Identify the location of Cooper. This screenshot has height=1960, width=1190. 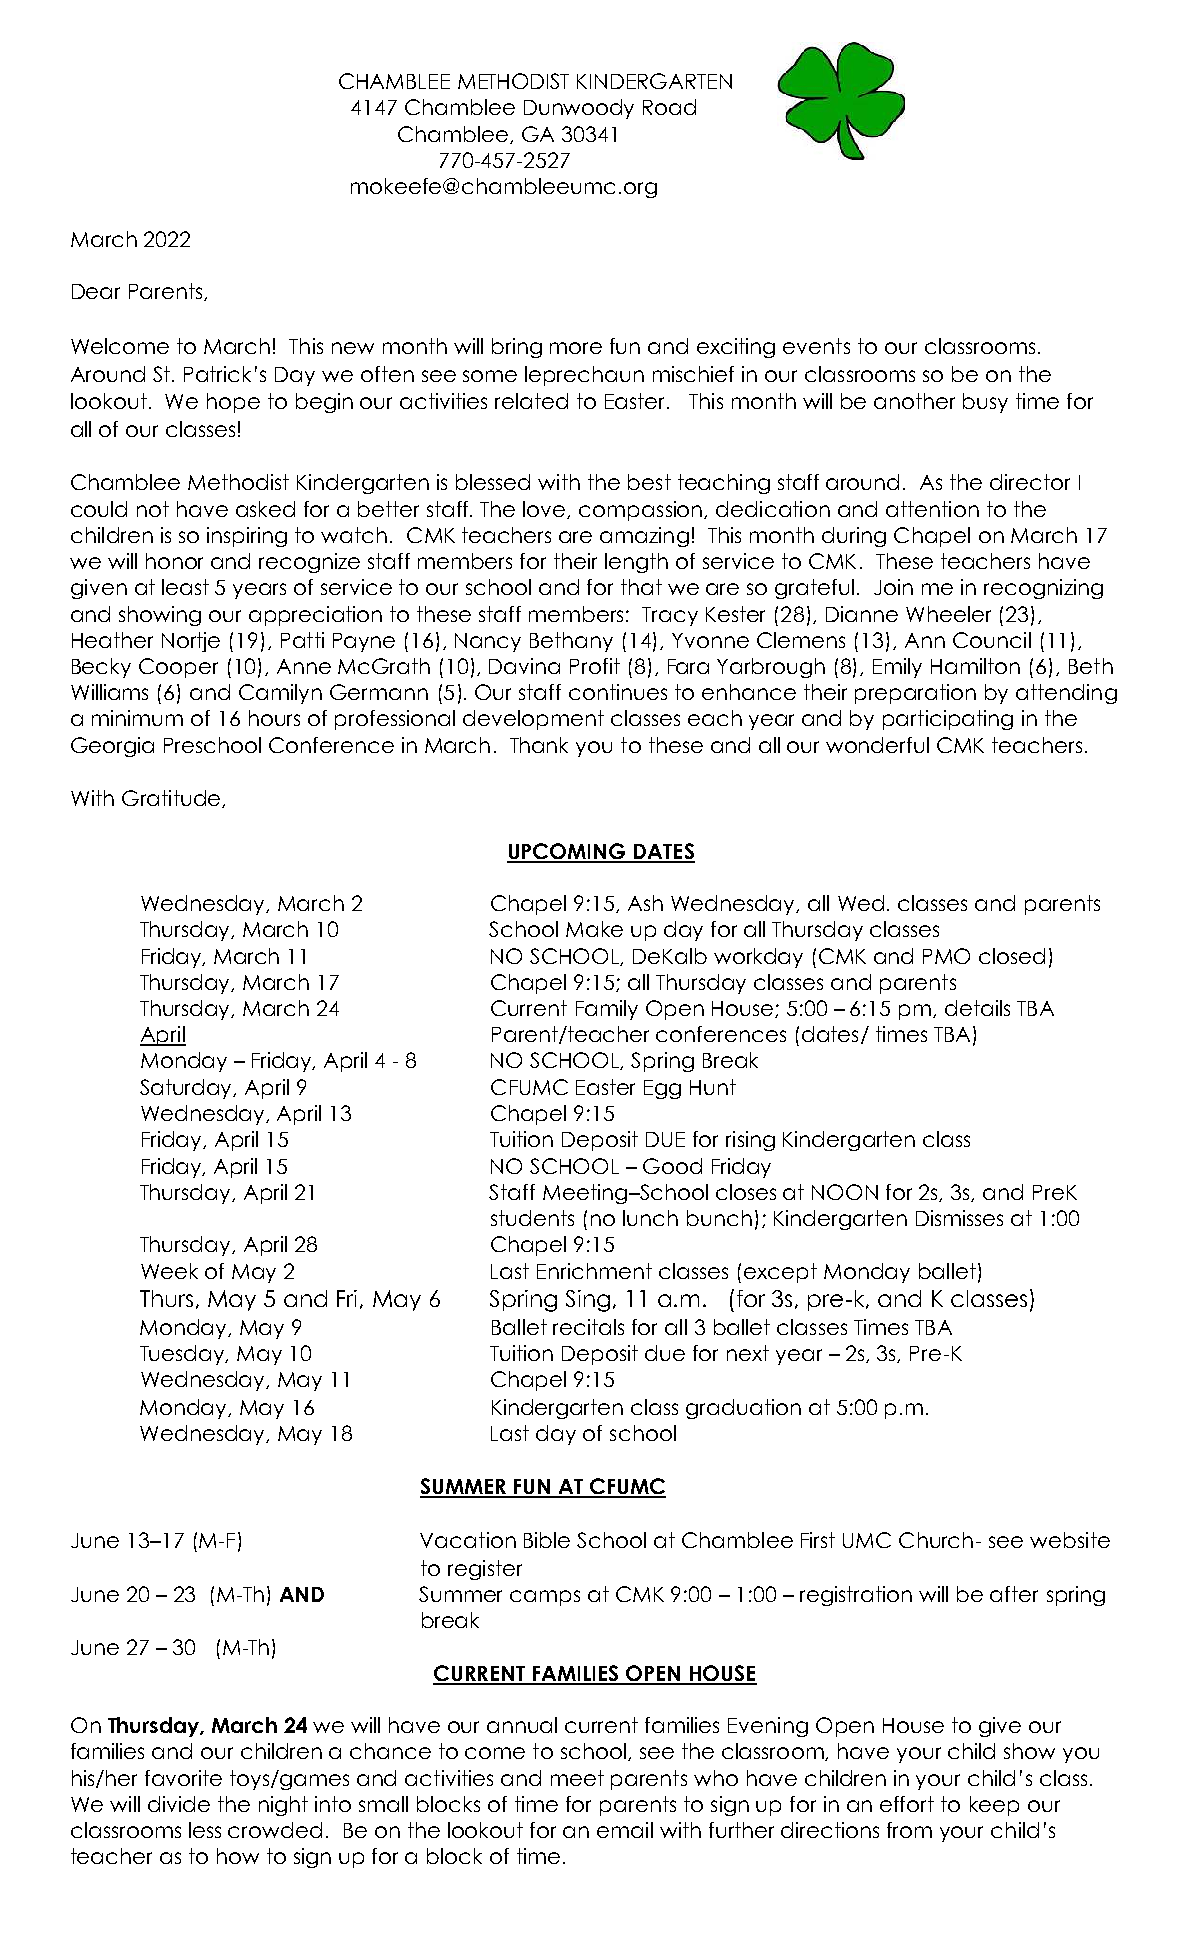
(178, 668).
